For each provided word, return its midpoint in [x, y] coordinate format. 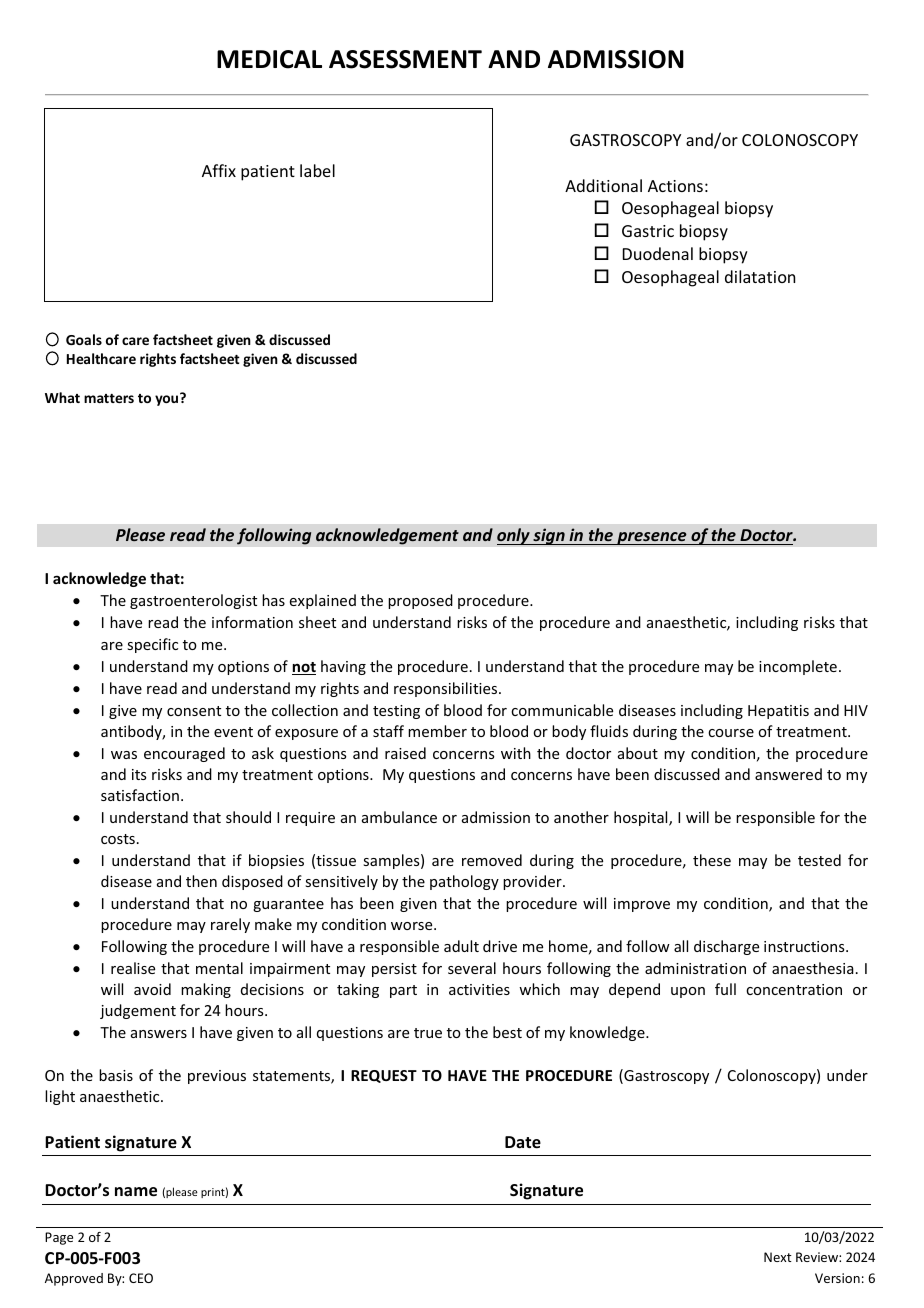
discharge [726, 947]
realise [133, 968]
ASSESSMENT [405, 59]
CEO [141, 1278]
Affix [219, 170]
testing [396, 712]
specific [152, 645]
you [166, 400]
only [514, 536]
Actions [675, 186]
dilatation [760, 276]
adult [461, 946]
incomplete [798, 667]
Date [523, 1142]
